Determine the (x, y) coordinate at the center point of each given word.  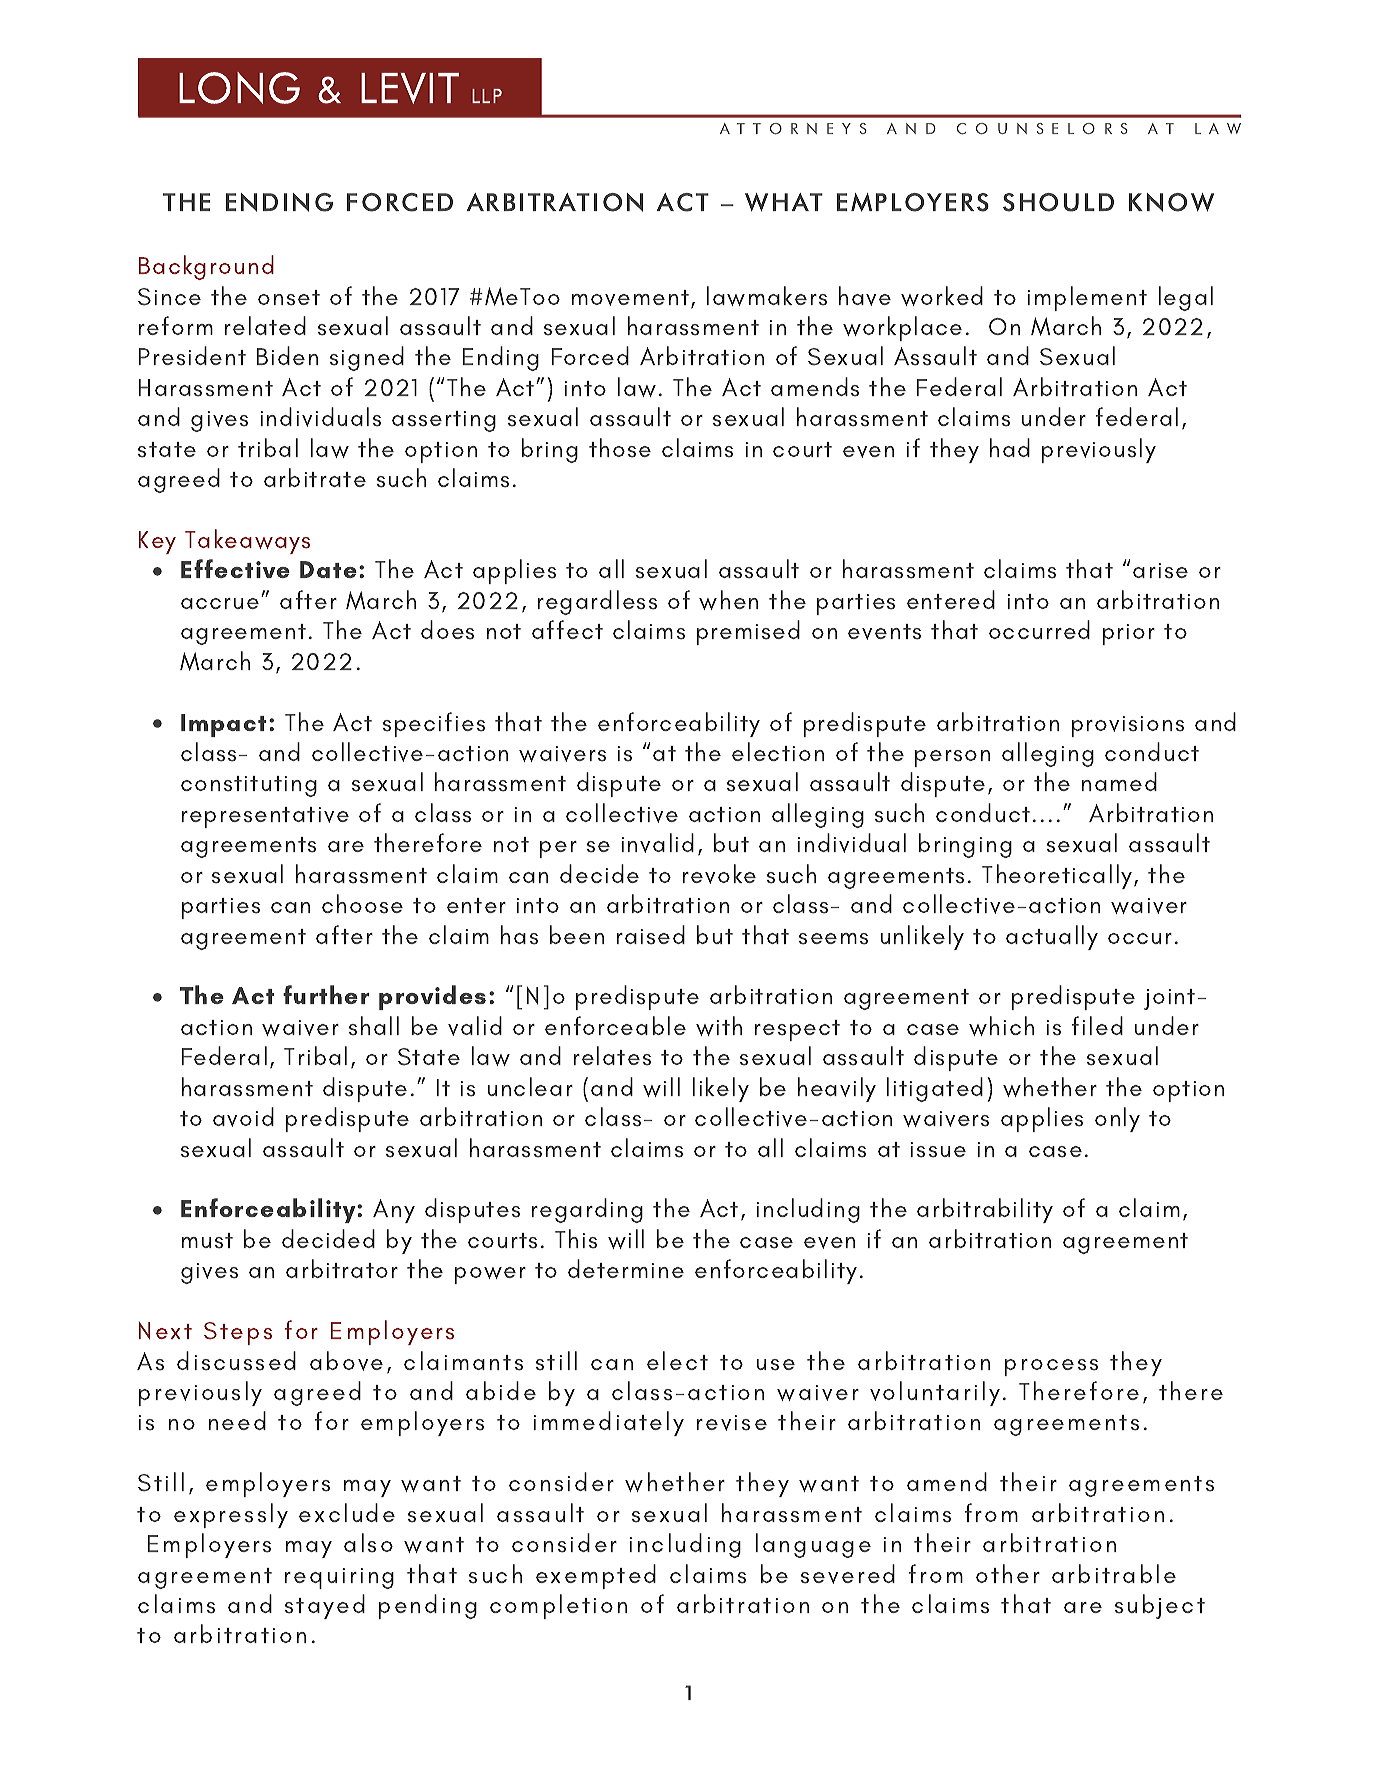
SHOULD (1058, 202)
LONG (239, 88)
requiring (339, 1578)
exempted (596, 1576)
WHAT (784, 202)
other (1008, 1573)
